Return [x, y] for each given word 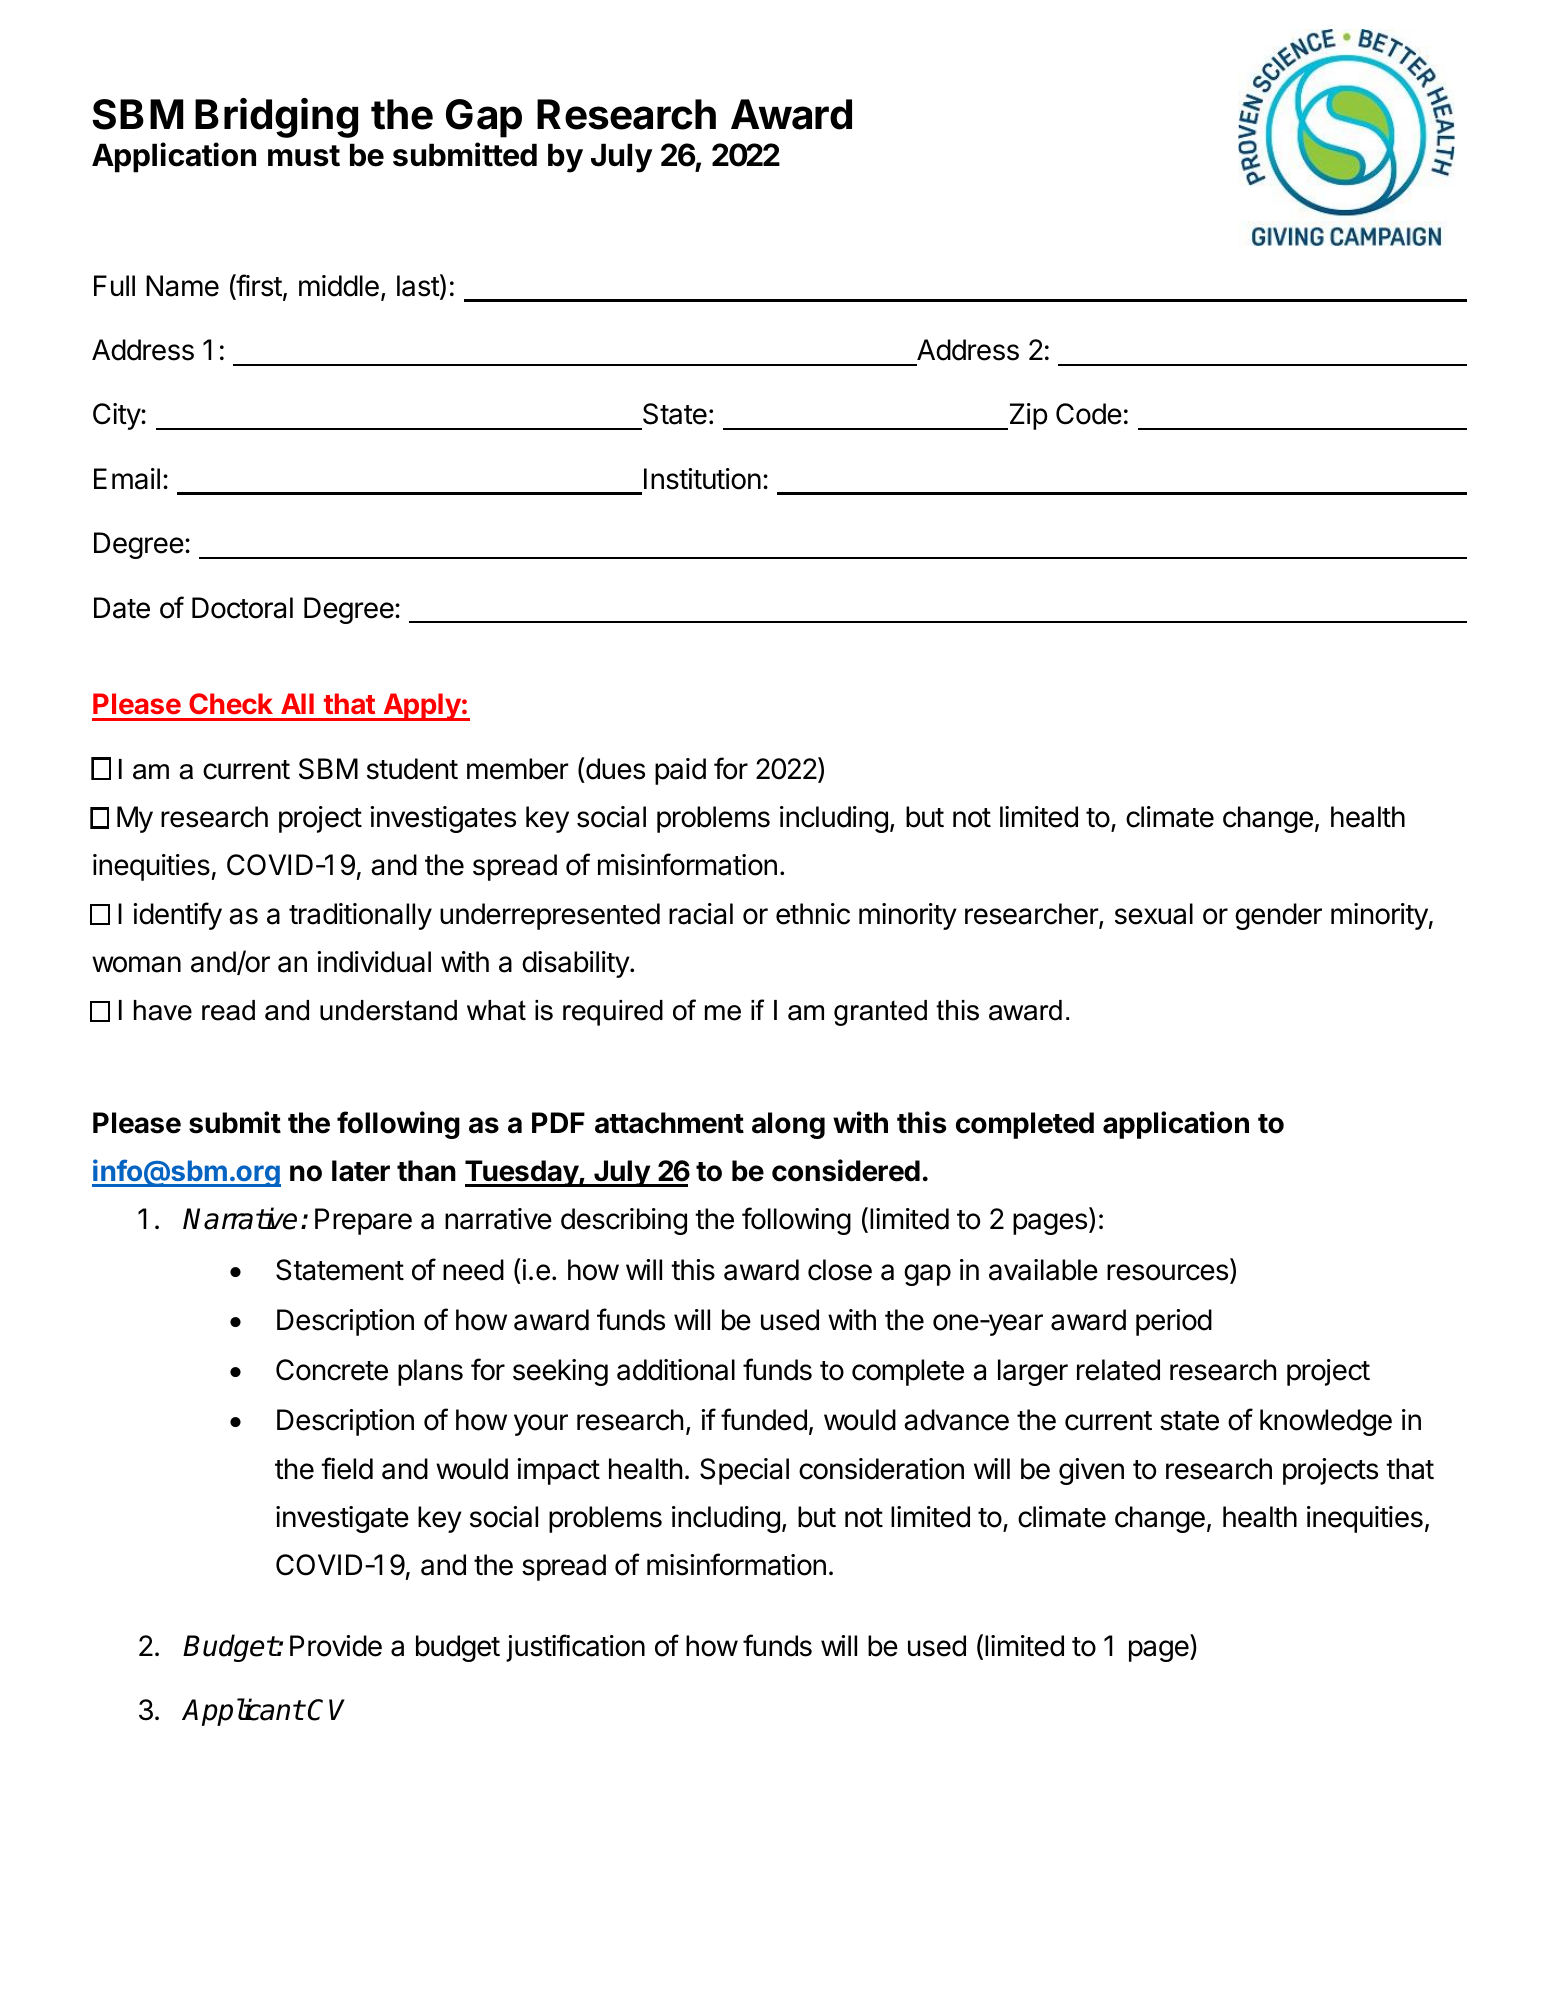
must [304, 156]
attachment [669, 1123]
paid [680, 771]
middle [339, 286]
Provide [336, 1646]
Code [1089, 414]
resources [1167, 1272]
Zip [1027, 416]
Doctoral [242, 608]
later [361, 1171]
